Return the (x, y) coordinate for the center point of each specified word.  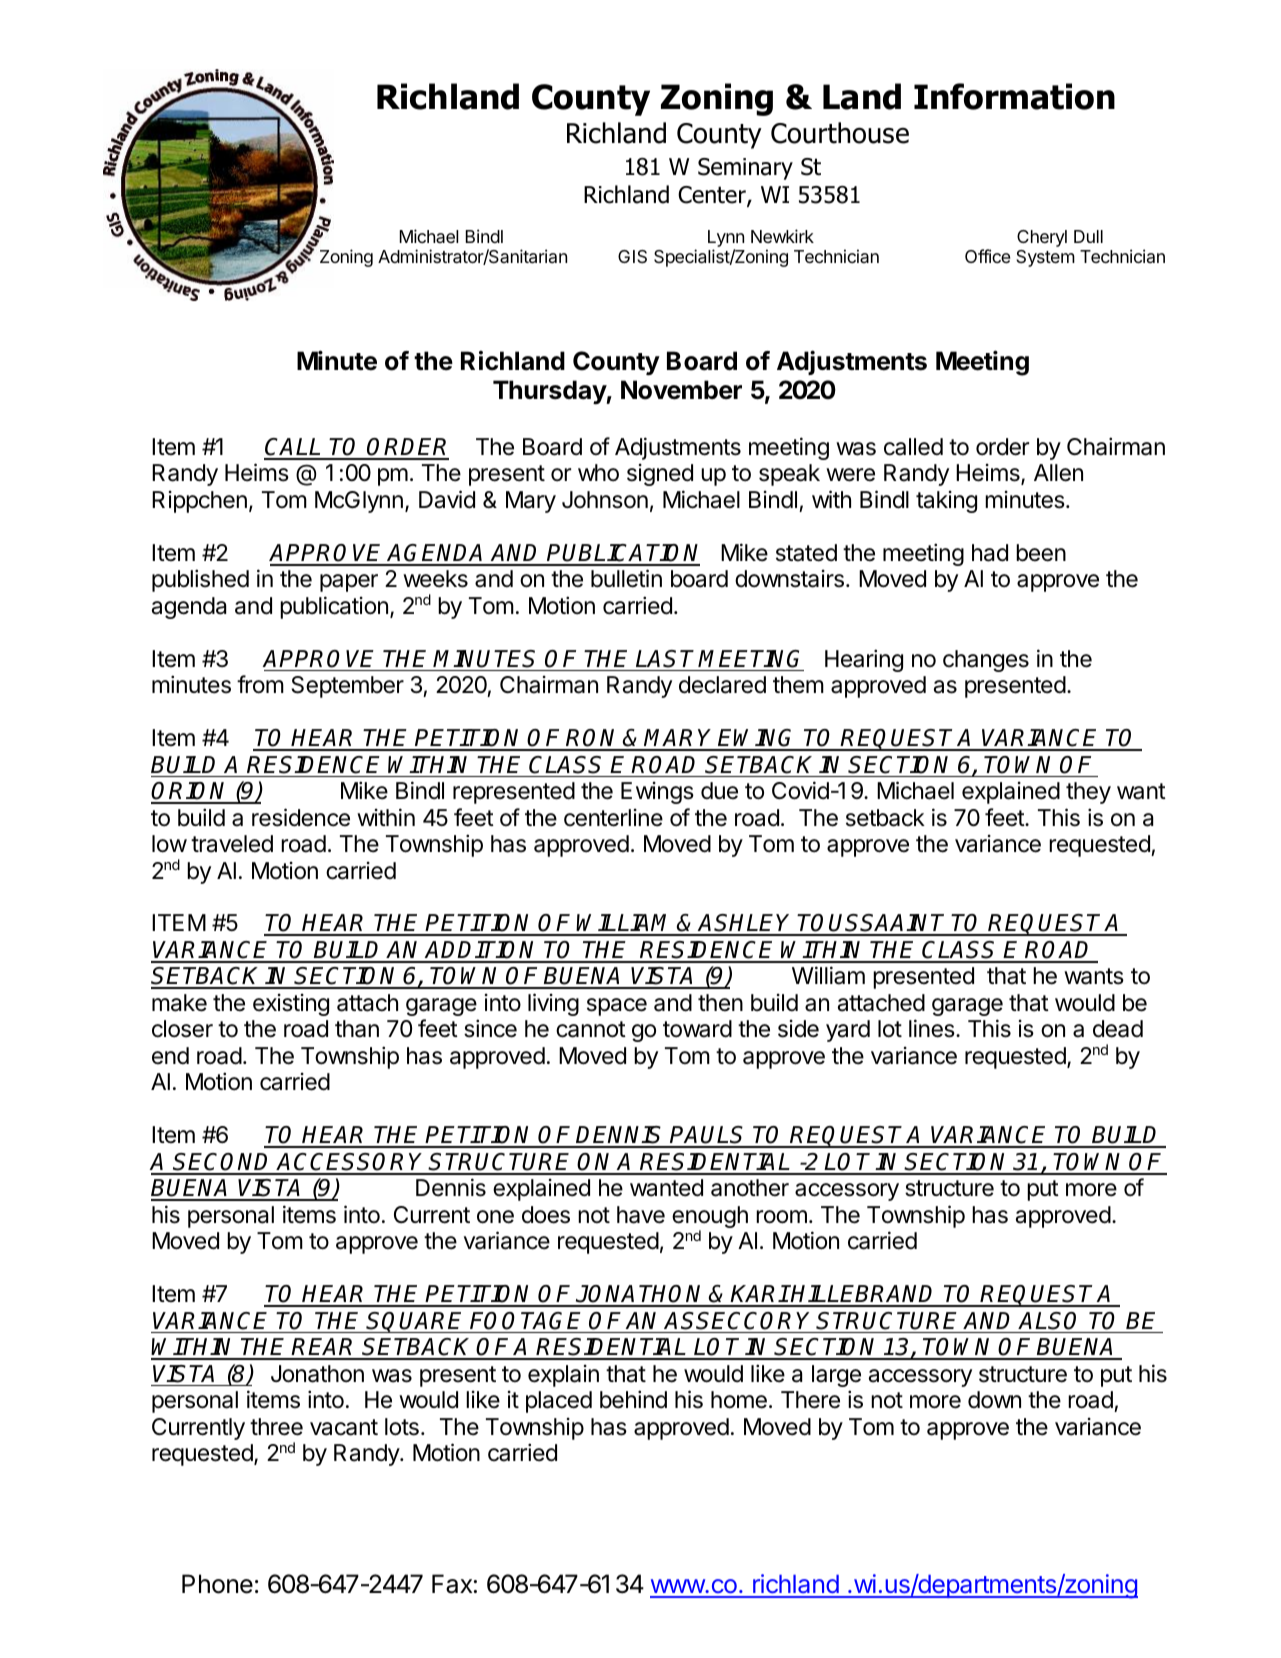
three (276, 1427)
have (641, 1215)
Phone (217, 1584)
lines (932, 1028)
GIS (632, 256)
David (447, 499)
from (260, 684)
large (836, 1376)
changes (986, 661)
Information (1014, 96)
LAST (665, 659)
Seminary (745, 169)
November (681, 390)
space (617, 1007)
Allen (1058, 473)
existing (291, 1005)
